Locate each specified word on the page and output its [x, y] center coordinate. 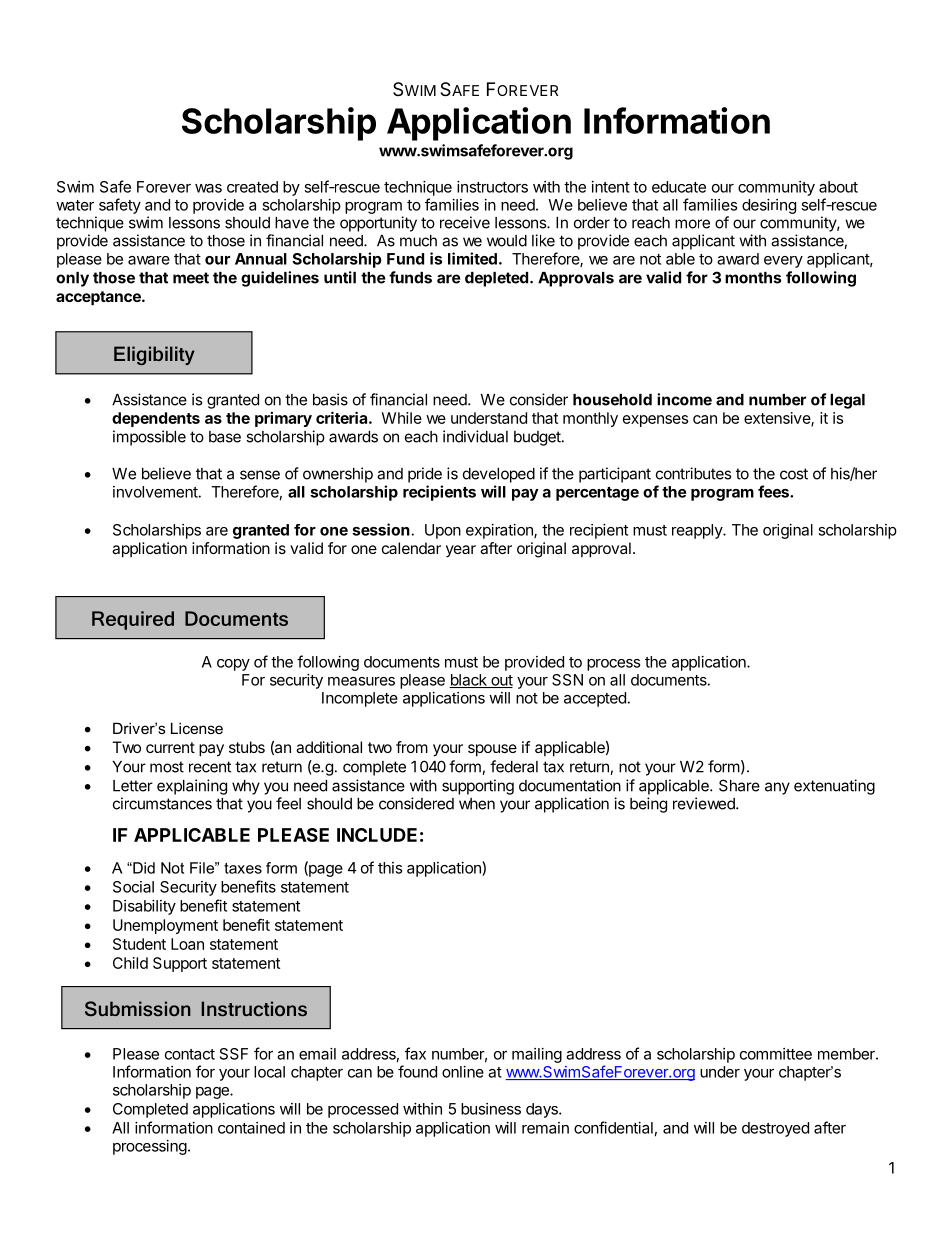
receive [465, 222]
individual [475, 436]
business [491, 1109]
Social [133, 887]
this [390, 868]
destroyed [775, 1129]
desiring [769, 206]
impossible [149, 438]
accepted [595, 699]
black [469, 681]
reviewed [705, 803]
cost [794, 474]
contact [190, 1054]
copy [233, 665]
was [208, 188]
